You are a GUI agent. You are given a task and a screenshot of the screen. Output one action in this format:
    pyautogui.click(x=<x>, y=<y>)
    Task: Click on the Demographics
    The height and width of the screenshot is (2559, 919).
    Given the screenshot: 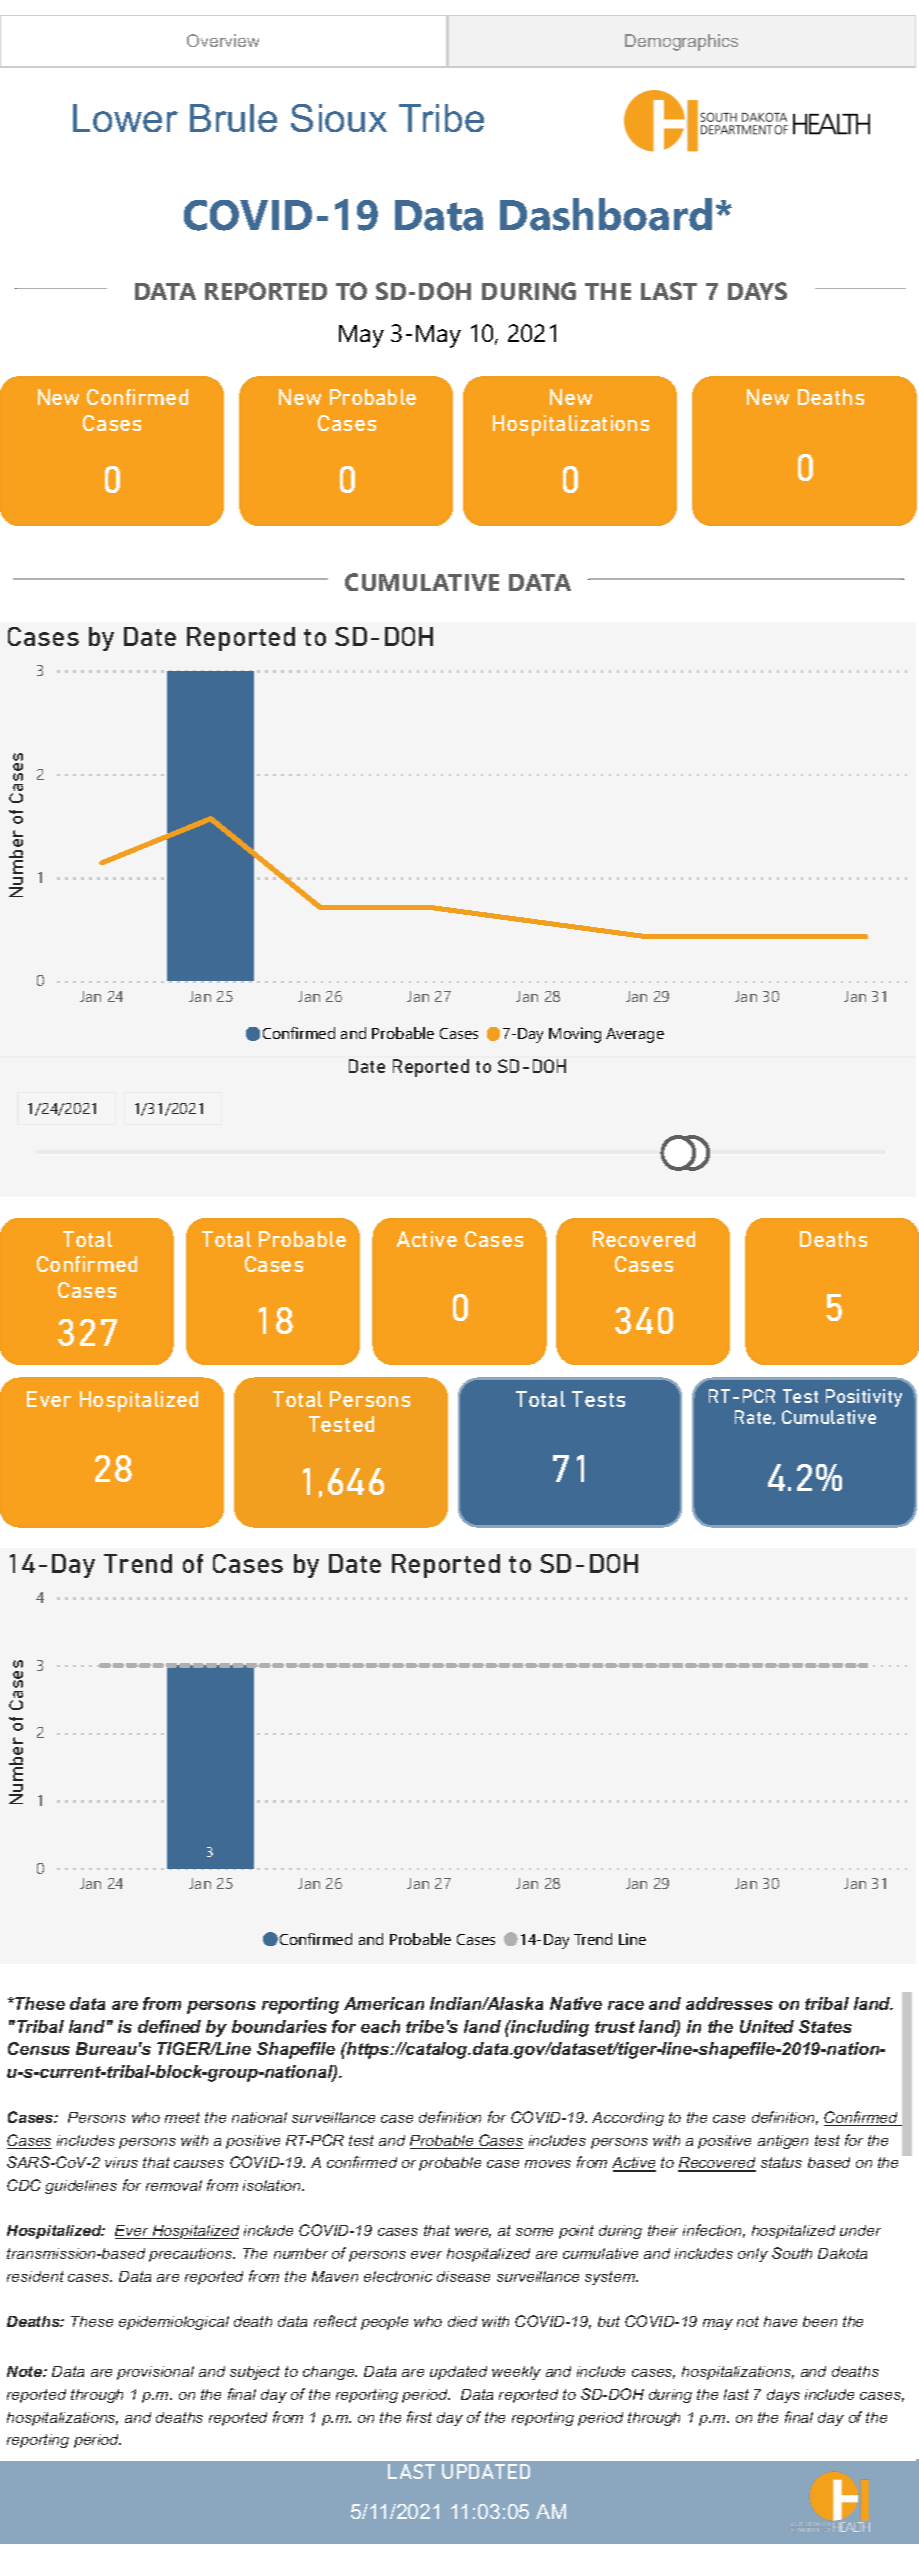 What is the action you would take?
    pyautogui.click(x=681, y=42)
